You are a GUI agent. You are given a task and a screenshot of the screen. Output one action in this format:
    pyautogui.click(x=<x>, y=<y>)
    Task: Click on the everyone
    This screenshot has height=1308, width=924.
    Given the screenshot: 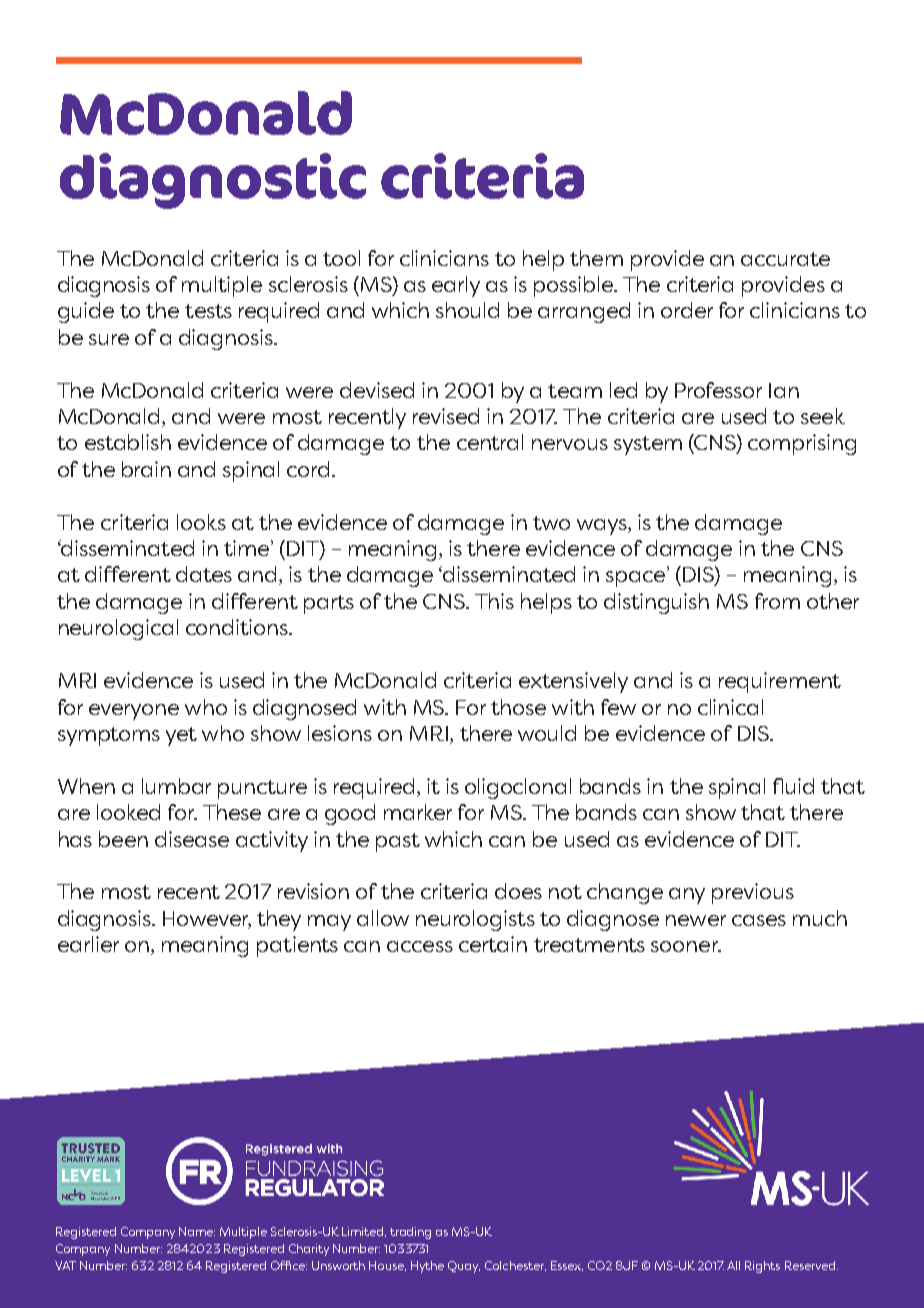 What is the action you would take?
    pyautogui.click(x=134, y=712)
